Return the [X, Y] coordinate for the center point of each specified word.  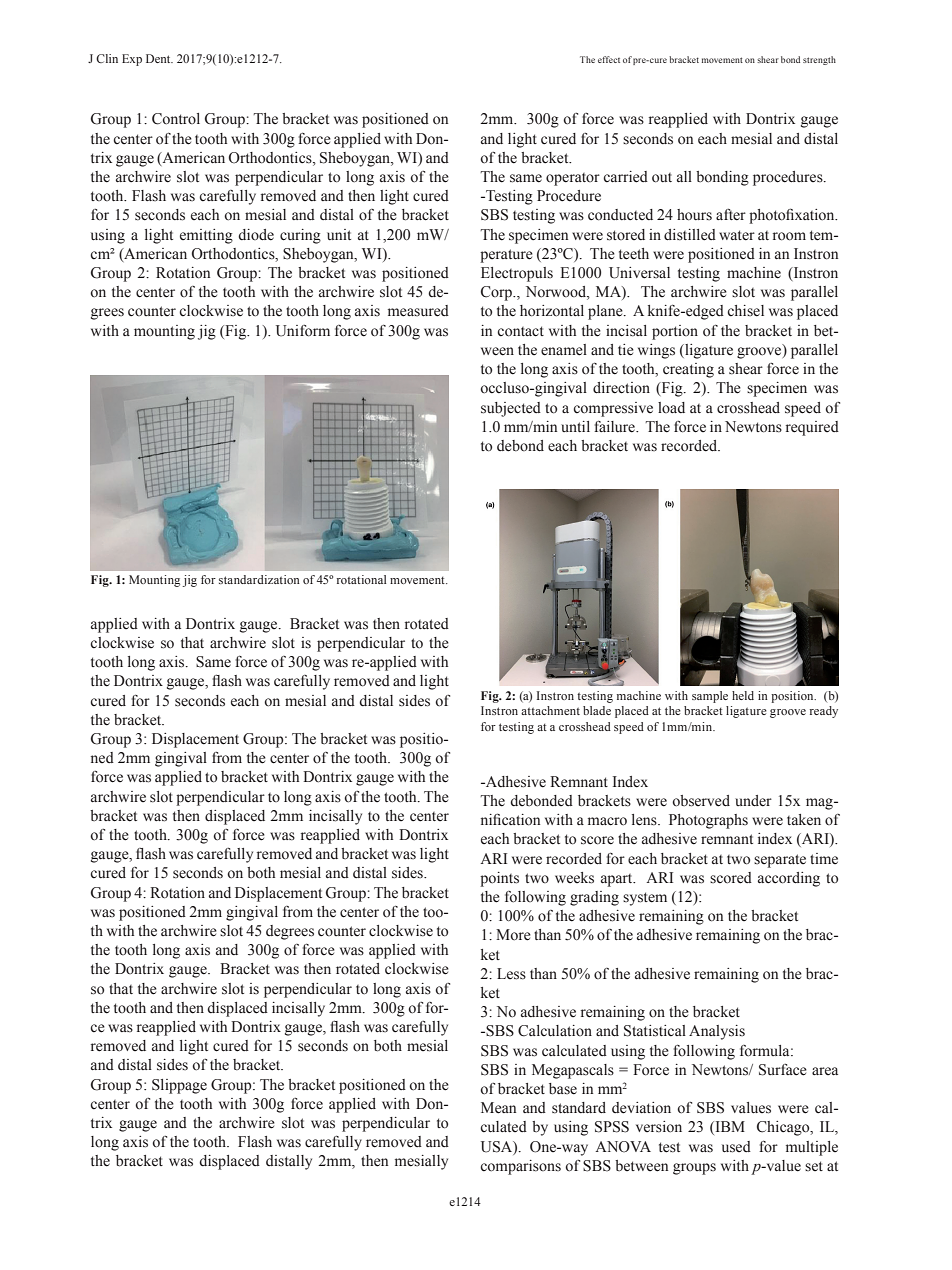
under [753, 801]
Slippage [179, 1086]
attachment [550, 710]
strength [819, 60]
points [499, 879]
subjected [511, 409]
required [812, 428]
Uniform [303, 331]
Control [176, 119]
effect [609, 59]
